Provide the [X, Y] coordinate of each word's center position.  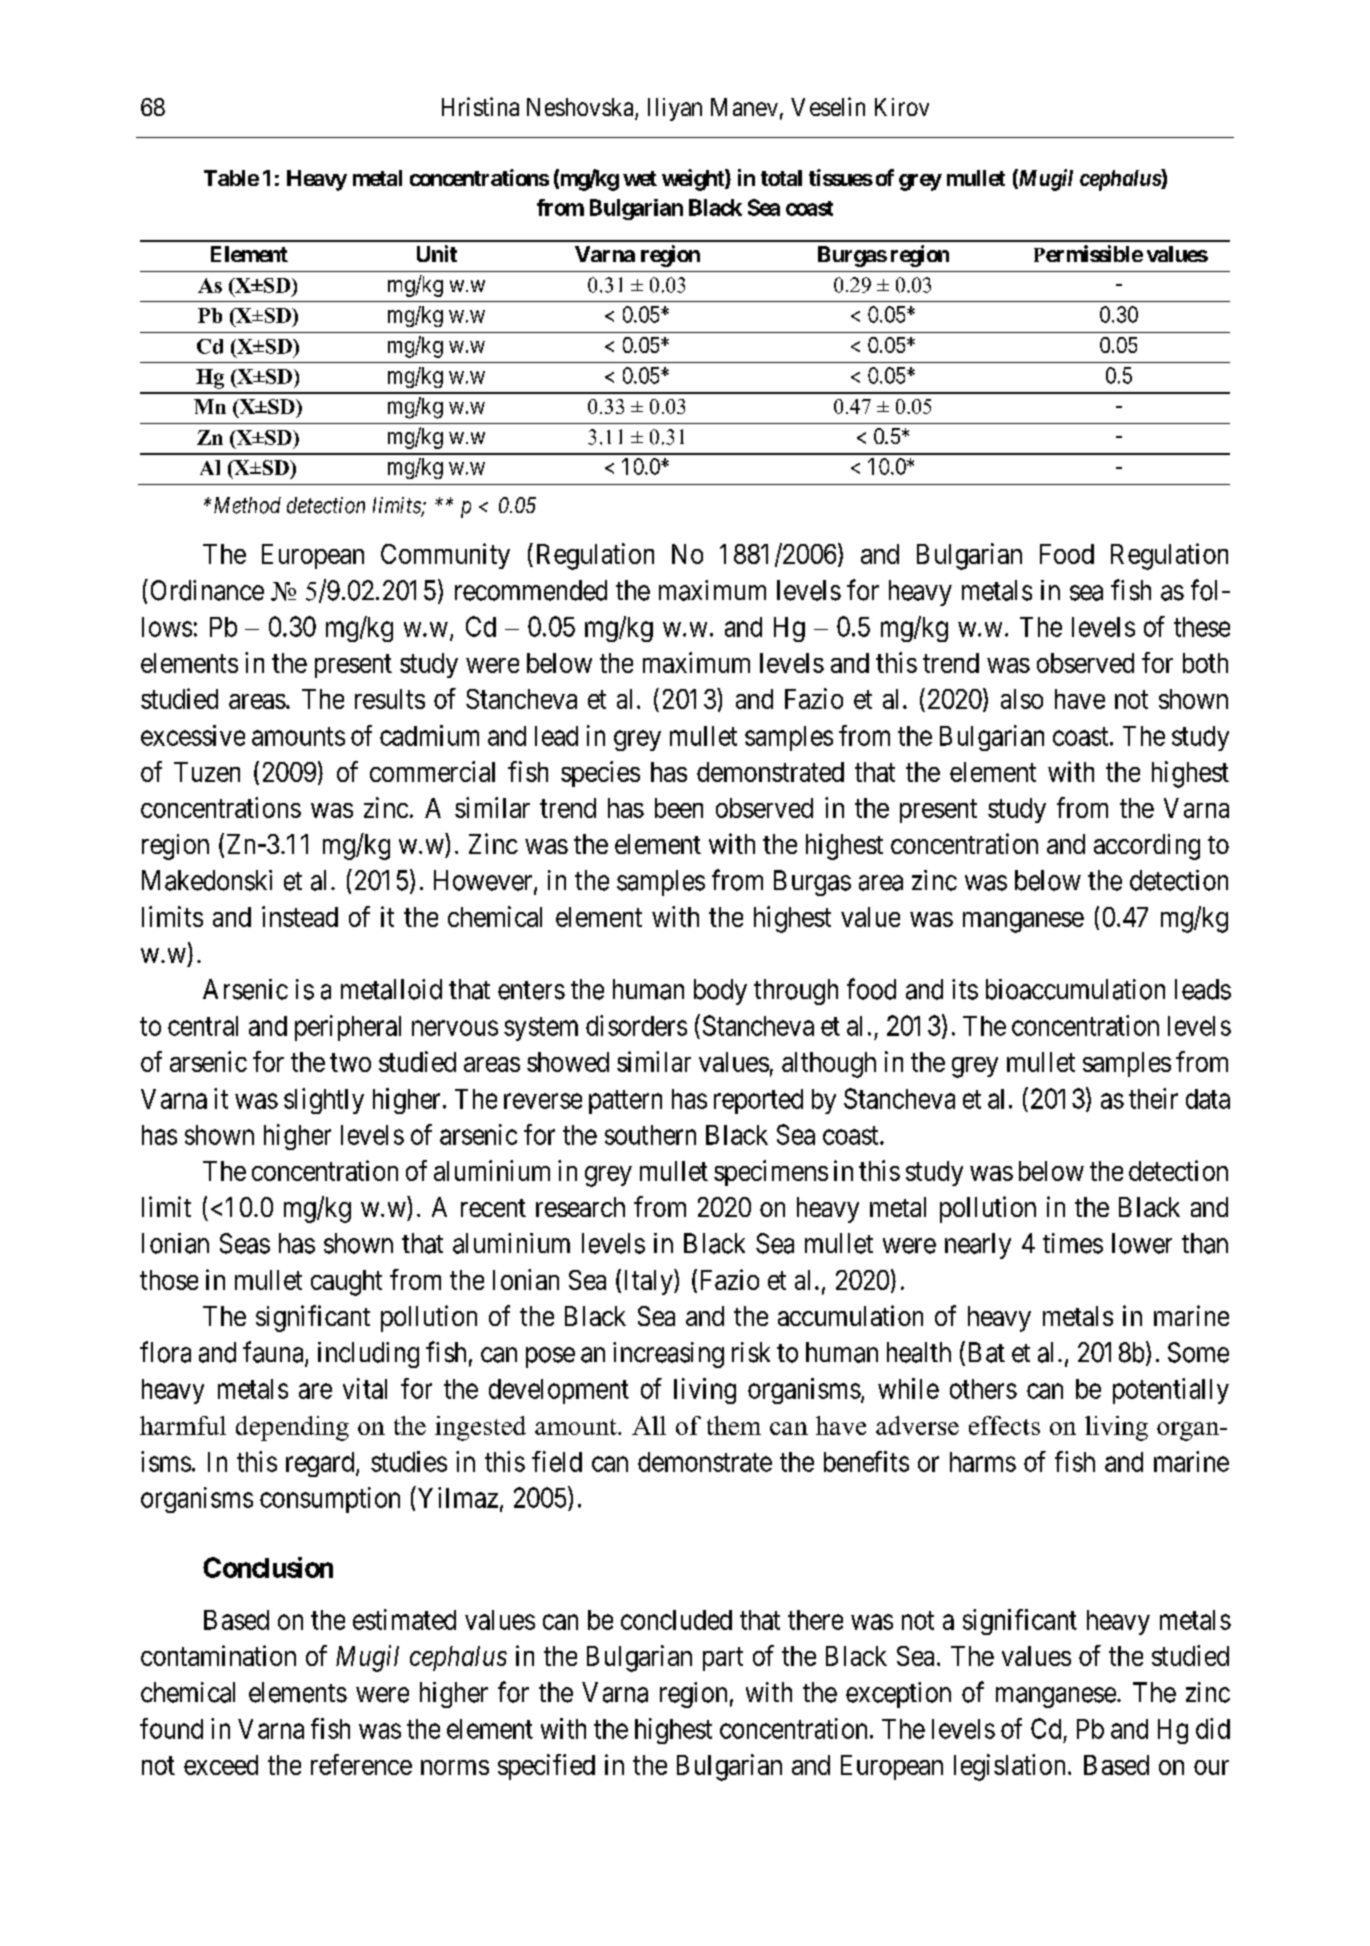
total [781, 178]
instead [300, 916]
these [1202, 627]
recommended [531, 590]
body [720, 992]
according [1147, 847]
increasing [668, 1355]
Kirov [902, 107]
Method [247, 505]
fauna [274, 1353]
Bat [987, 1352]
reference [361, 1764]
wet [640, 178]
